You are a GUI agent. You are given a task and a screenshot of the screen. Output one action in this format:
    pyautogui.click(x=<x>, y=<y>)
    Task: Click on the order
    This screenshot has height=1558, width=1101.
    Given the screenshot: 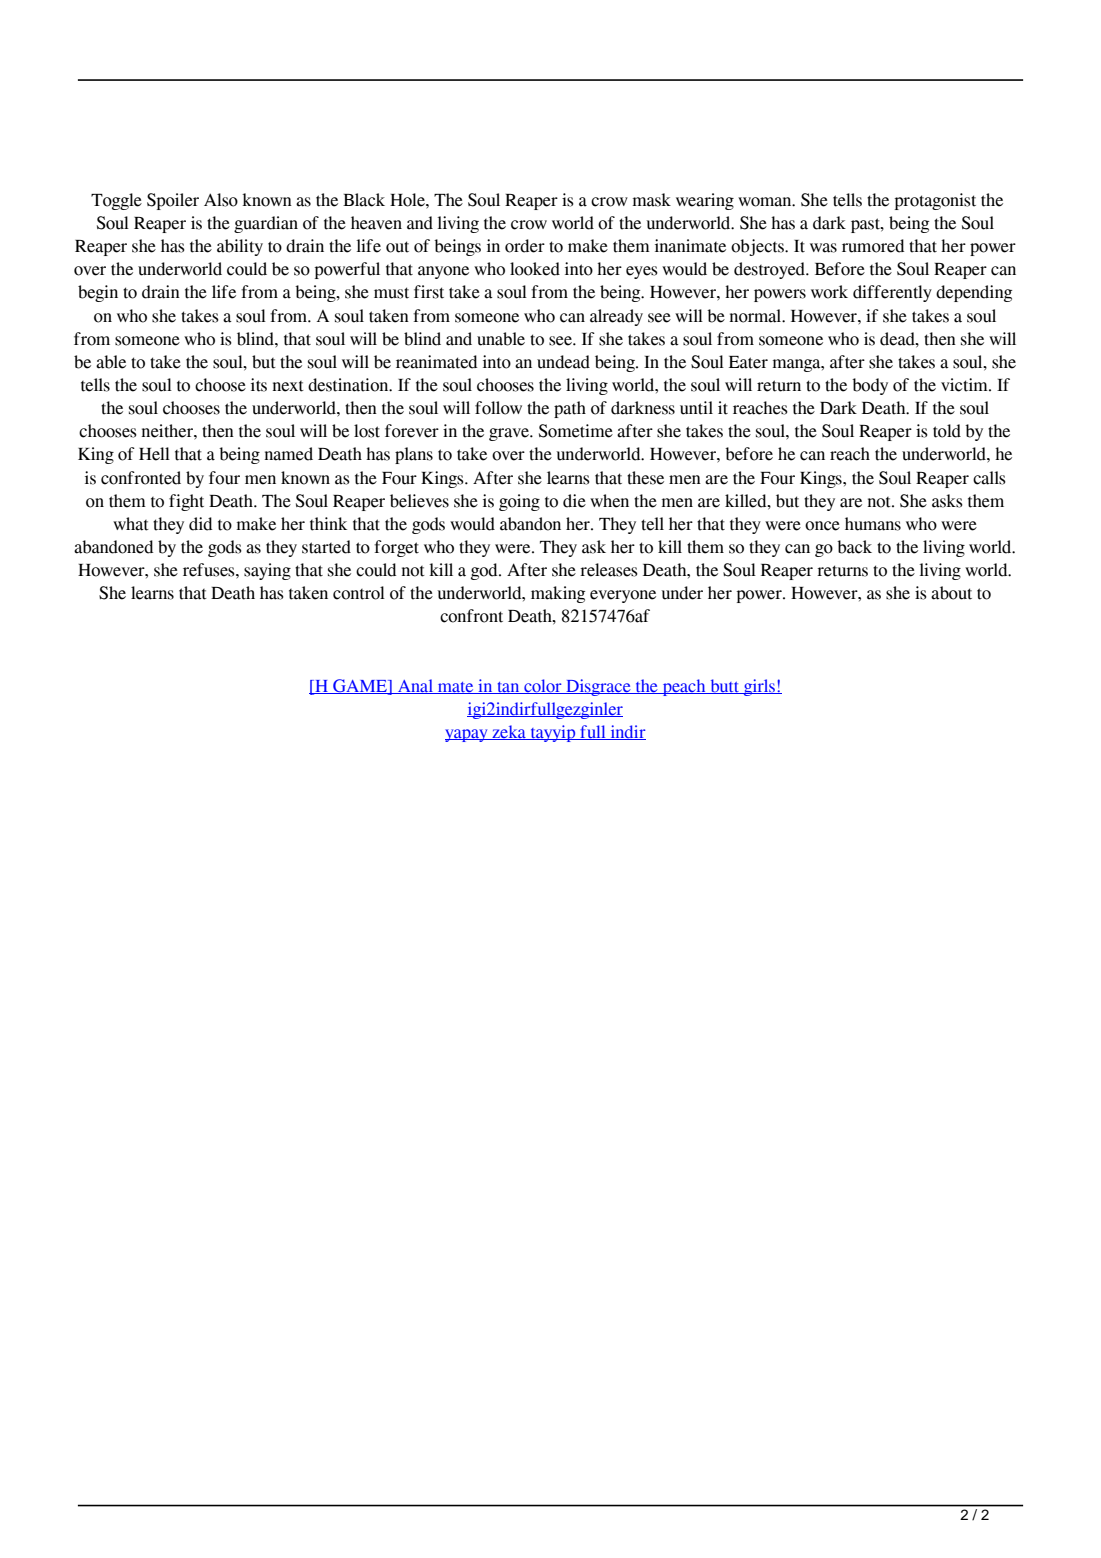 What is the action you would take?
    pyautogui.click(x=525, y=246)
